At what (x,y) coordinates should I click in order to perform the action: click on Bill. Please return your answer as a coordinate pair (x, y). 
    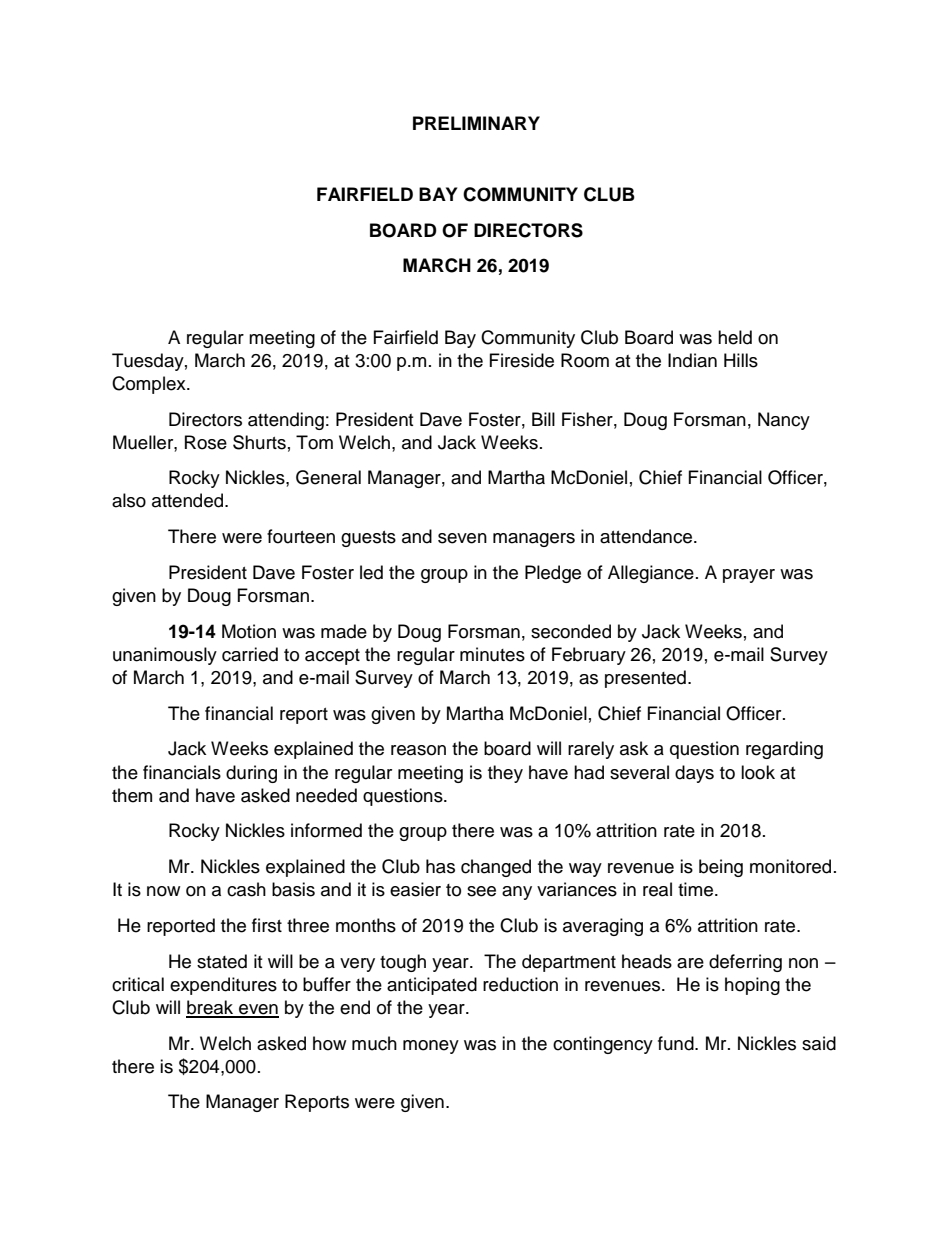
    Looking at the image, I should click on (543, 419).
